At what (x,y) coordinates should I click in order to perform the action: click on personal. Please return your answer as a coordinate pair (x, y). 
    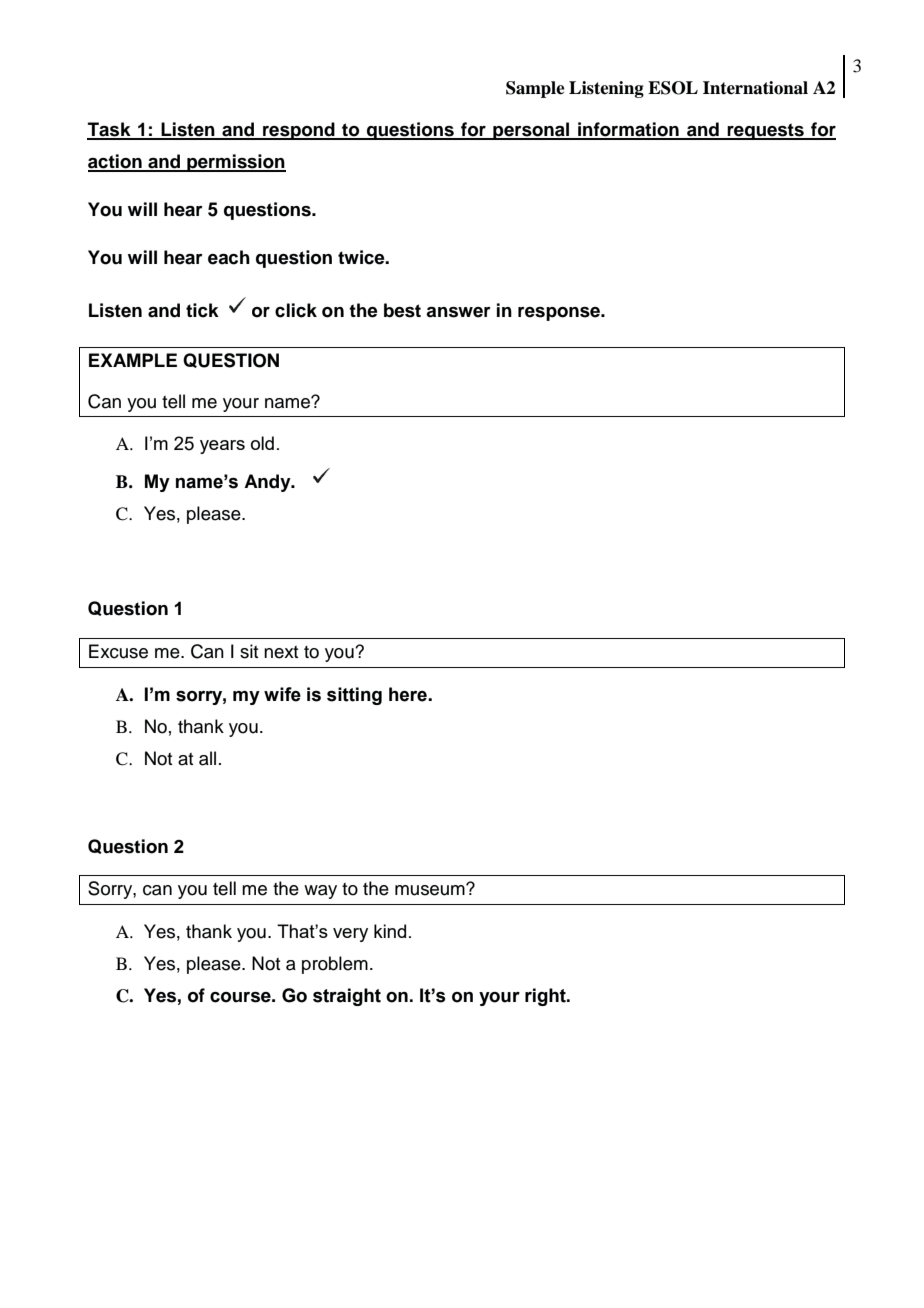
    Looking at the image, I should click on (531, 131).
